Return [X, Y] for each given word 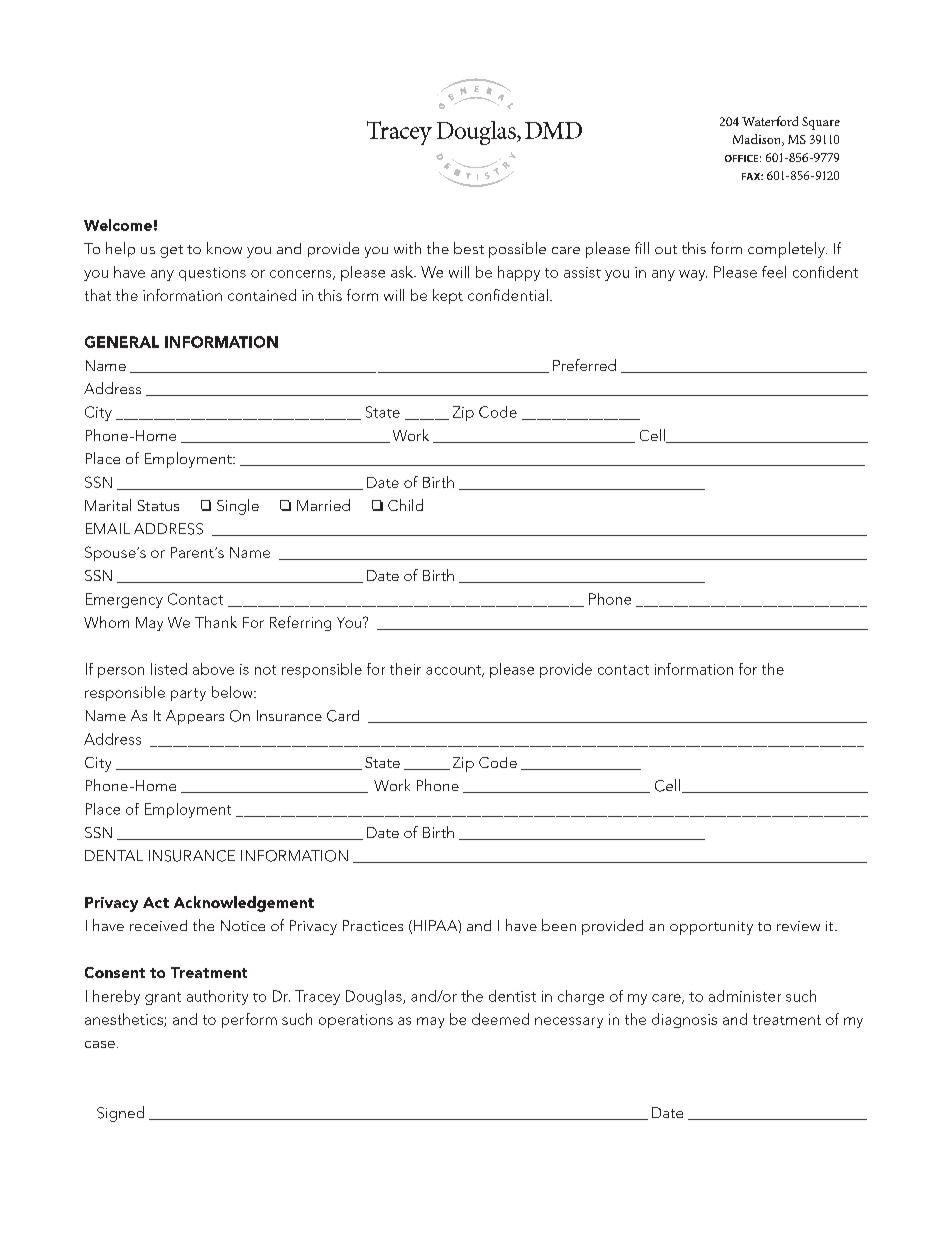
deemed [500, 1019]
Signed [120, 1114]
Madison [758, 140]
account [454, 671]
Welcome [118, 225]
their [405, 669]
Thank [216, 622]
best [469, 248]
